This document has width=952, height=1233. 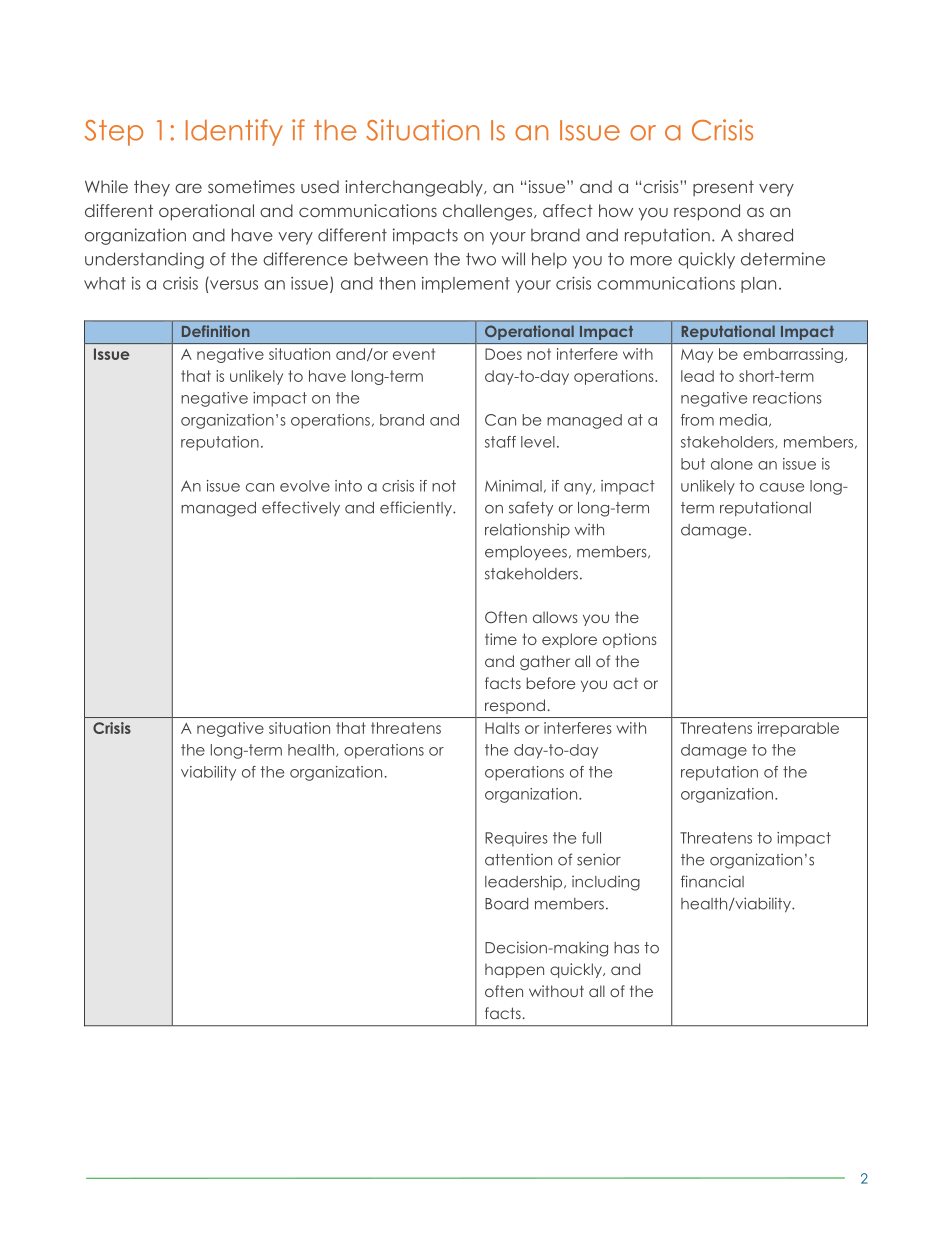 What do you see at coordinates (301, 508) in the document?
I see `effectively` at bounding box center [301, 508].
